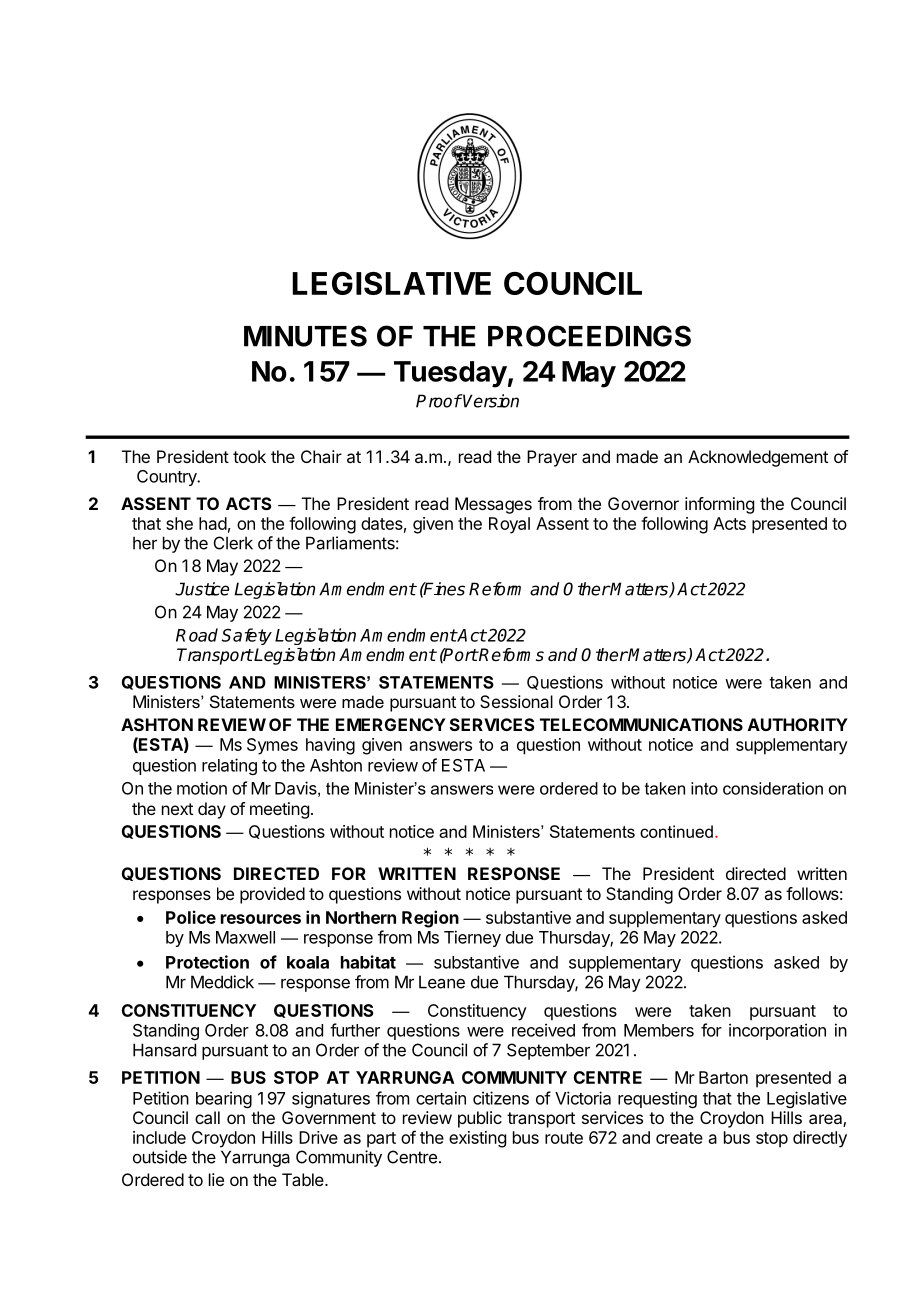  Describe the element at coordinates (719, 505) in the screenshot. I see `informing` at that location.
